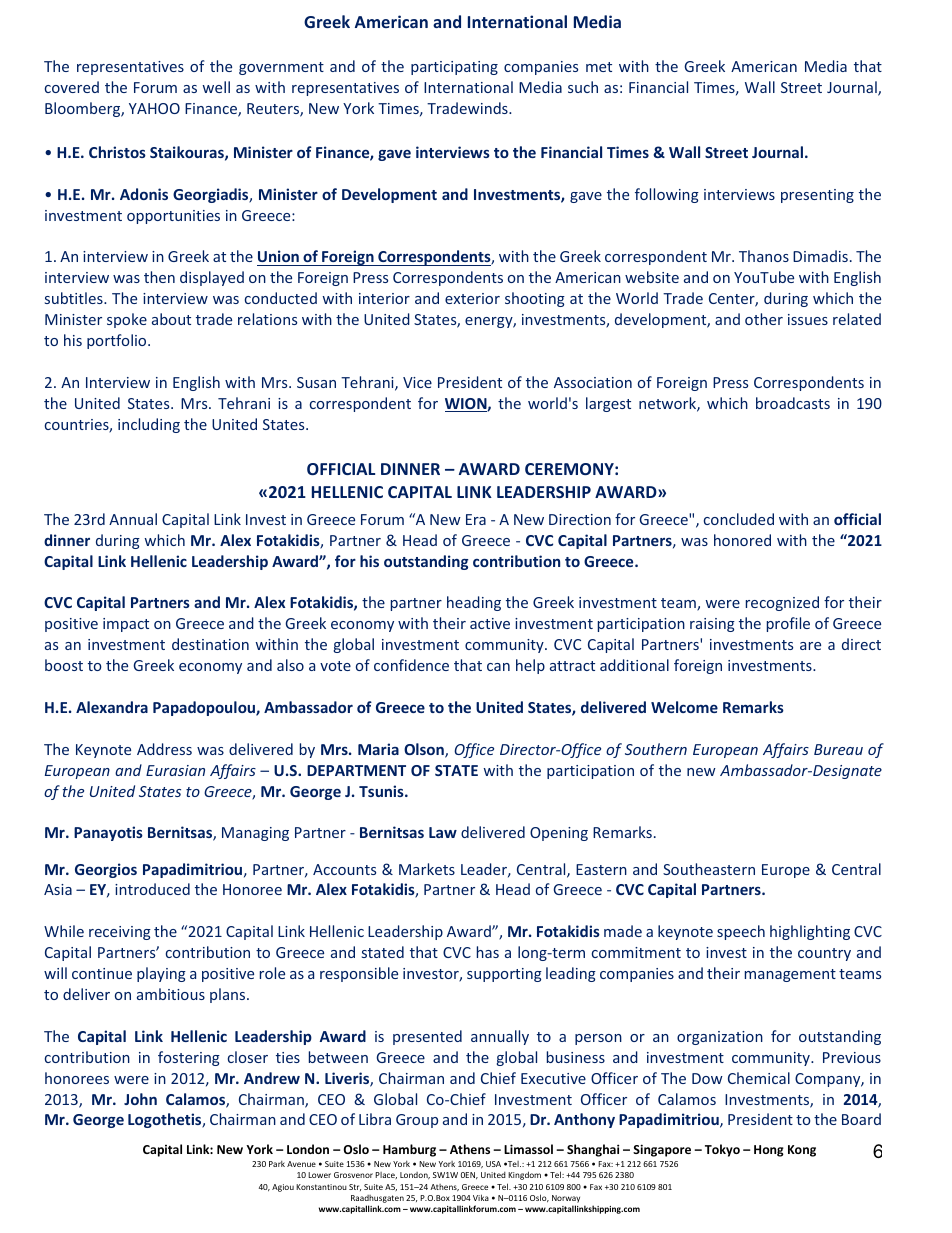 The image size is (952, 1233). What do you see at coordinates (454, 68) in the screenshot?
I see `participating` at bounding box center [454, 68].
